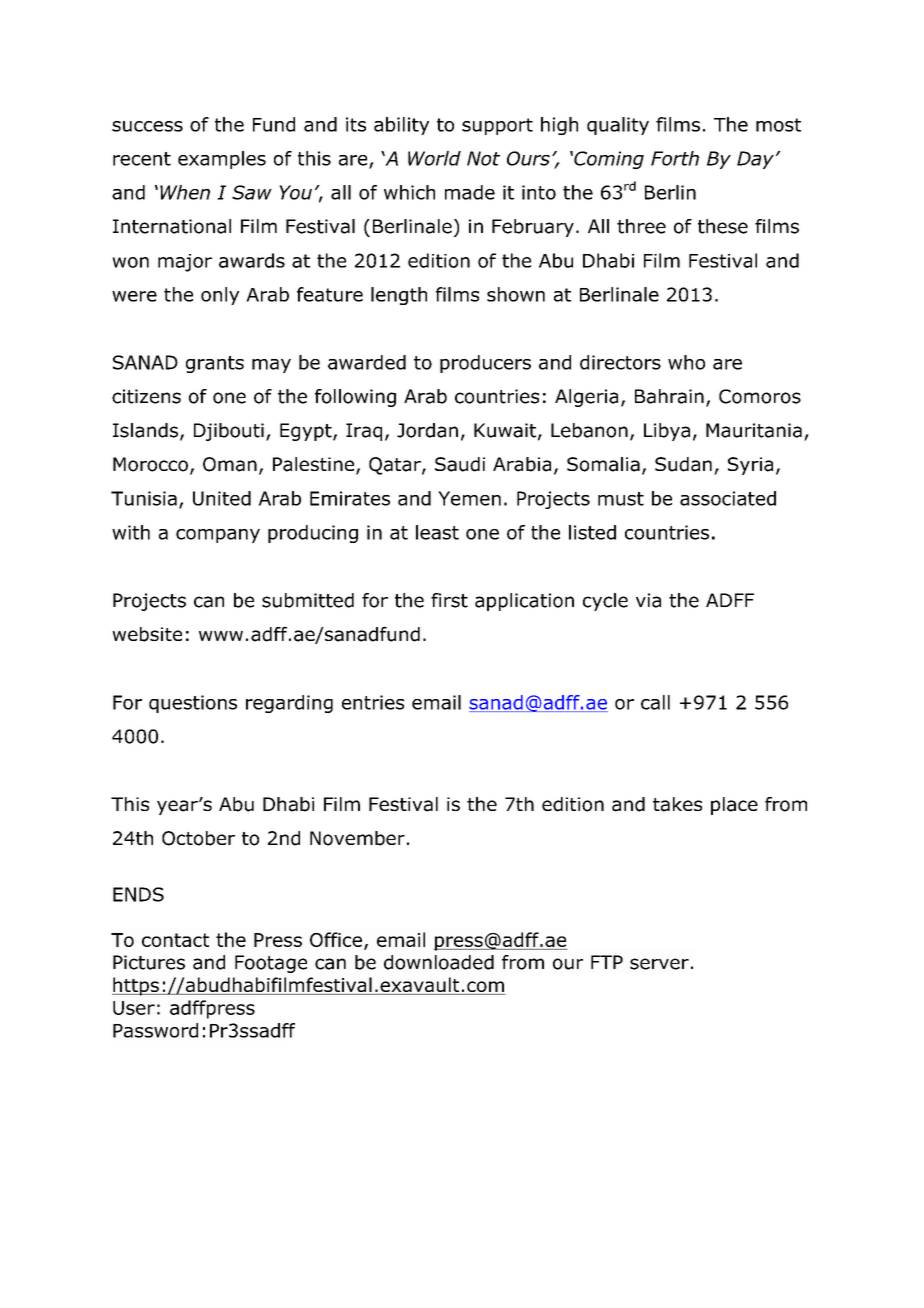  What do you see at coordinates (222, 160) in the screenshot?
I see `examples` at bounding box center [222, 160].
